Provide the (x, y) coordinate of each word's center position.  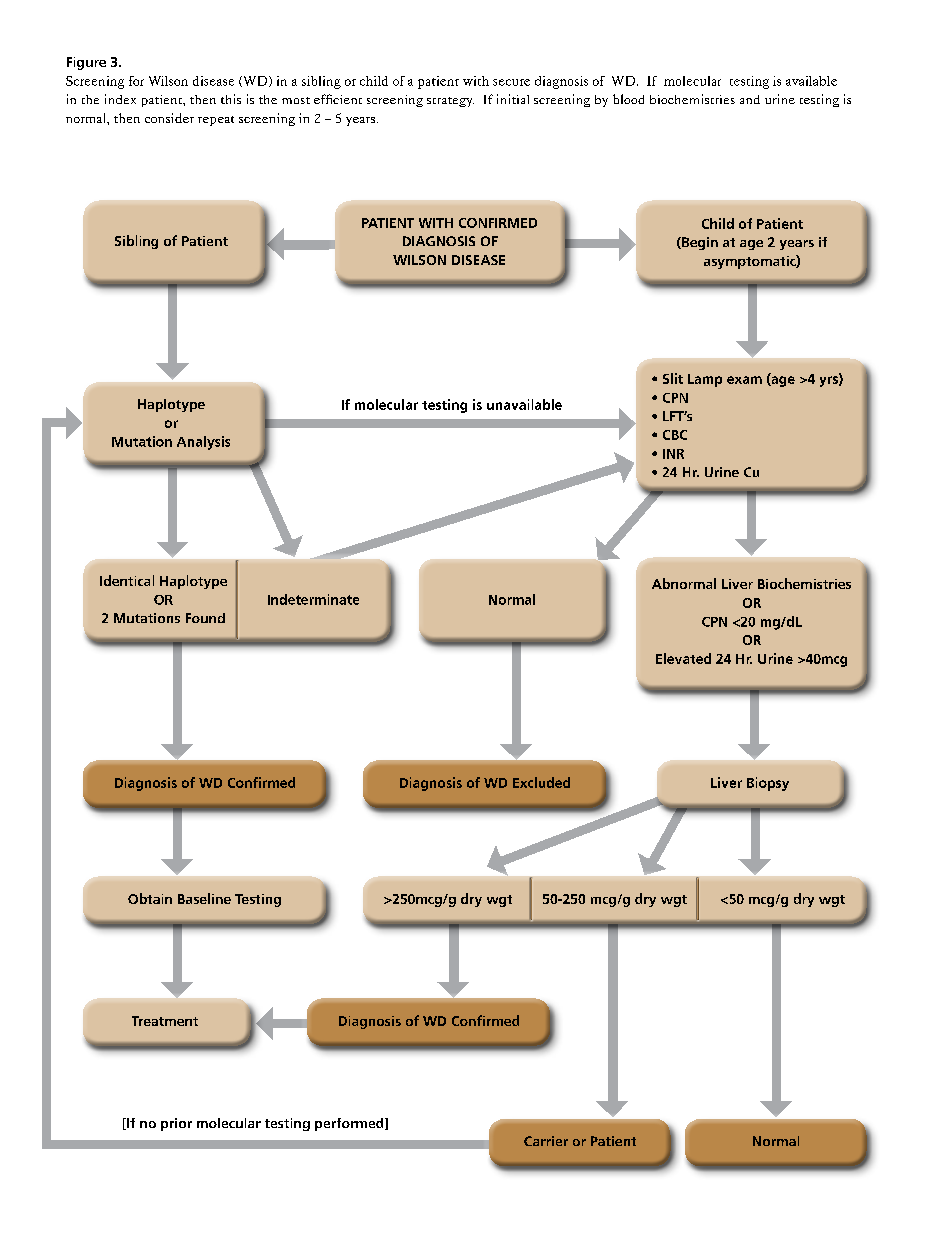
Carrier (546, 1141)
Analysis (203, 443)
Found (205, 618)
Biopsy (768, 784)
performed (350, 1124)
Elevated (683, 658)
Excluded (541, 782)
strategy (450, 102)
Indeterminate (313, 599)
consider (169, 118)
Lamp (705, 380)
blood (628, 99)
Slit (673, 378)
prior (176, 1124)
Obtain (150, 898)
